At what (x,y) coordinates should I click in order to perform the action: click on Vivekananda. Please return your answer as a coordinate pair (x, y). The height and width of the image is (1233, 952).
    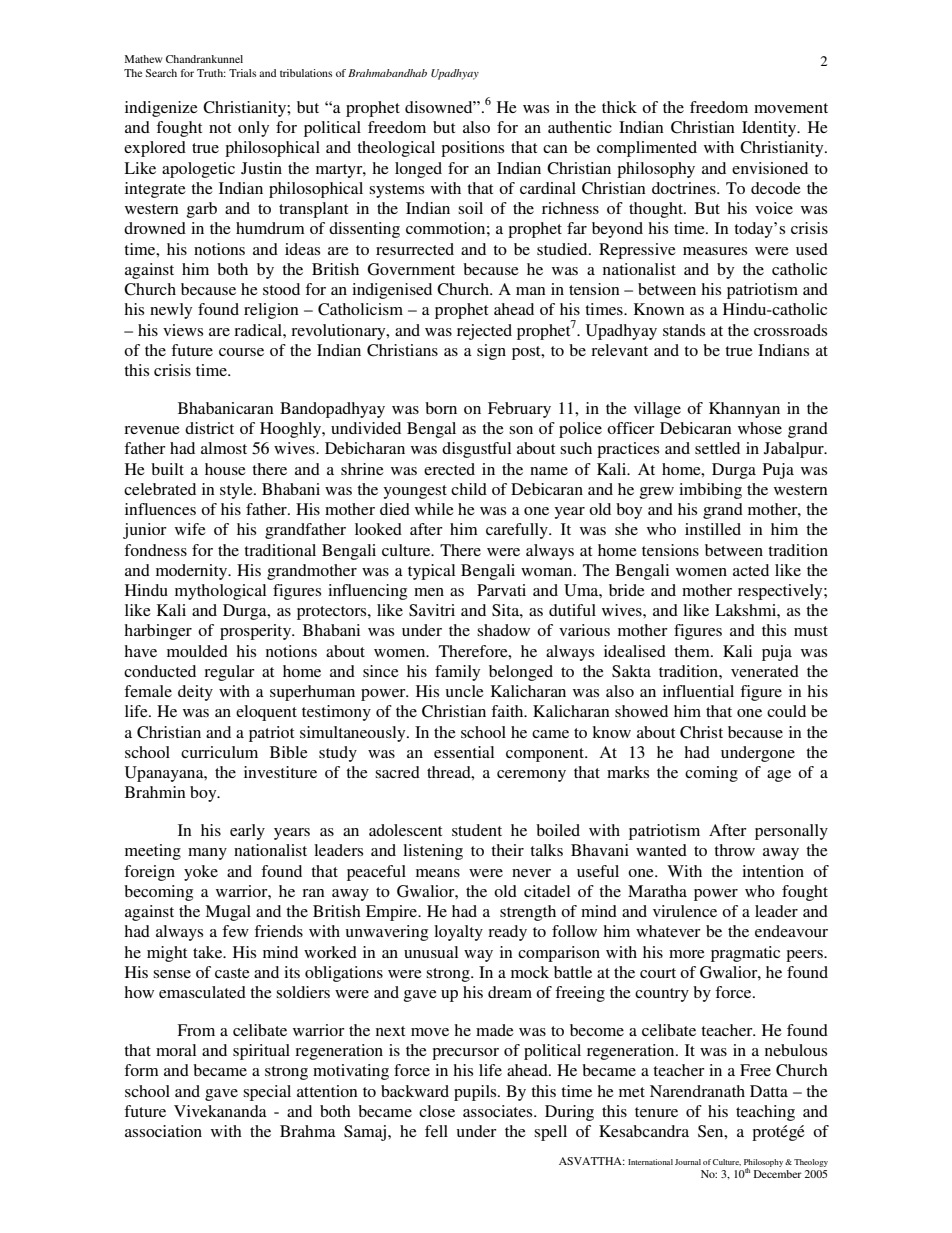
    Looking at the image, I should click on (220, 1111).
